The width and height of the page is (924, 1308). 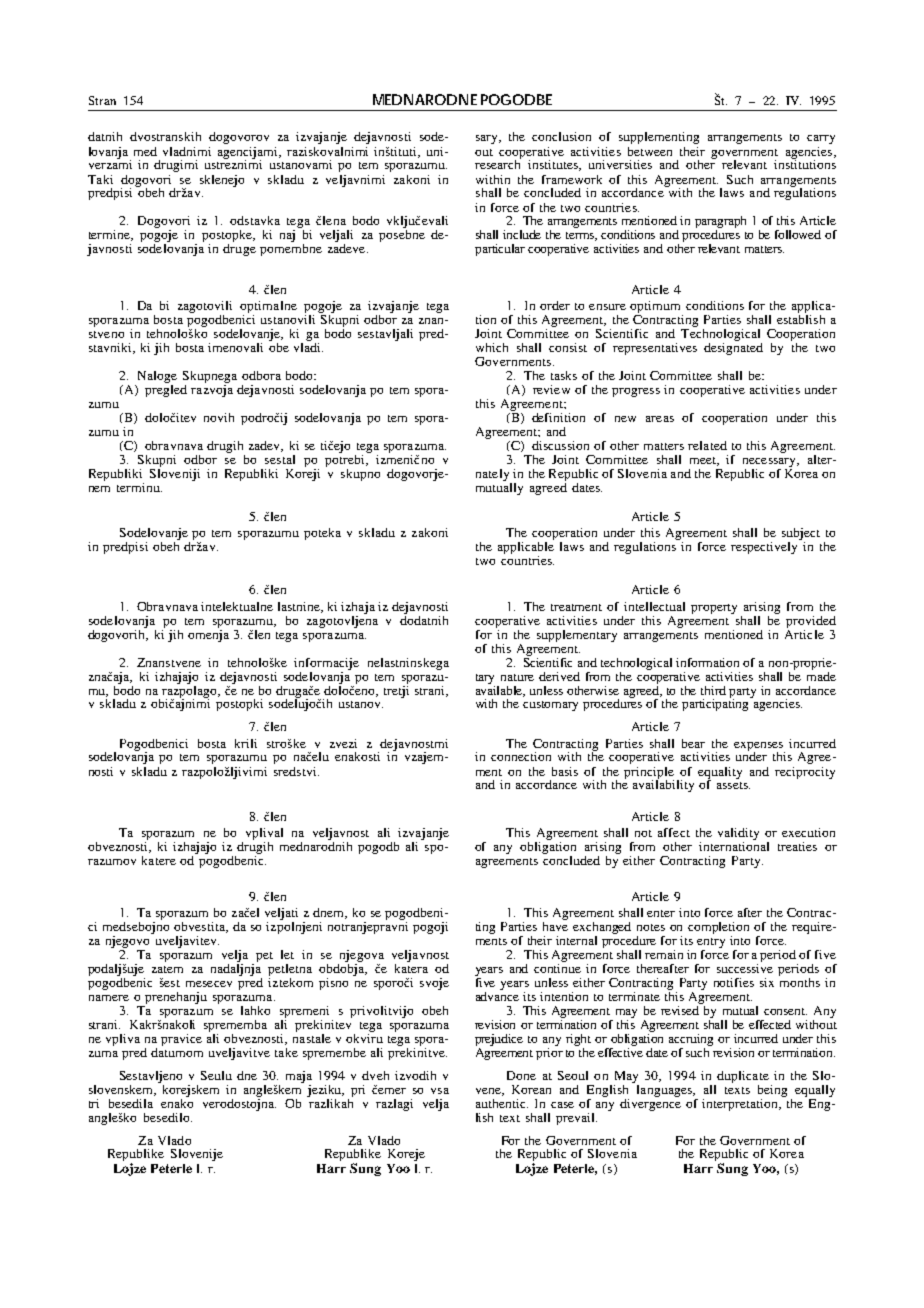 I want to click on basis, so click(x=565, y=771).
